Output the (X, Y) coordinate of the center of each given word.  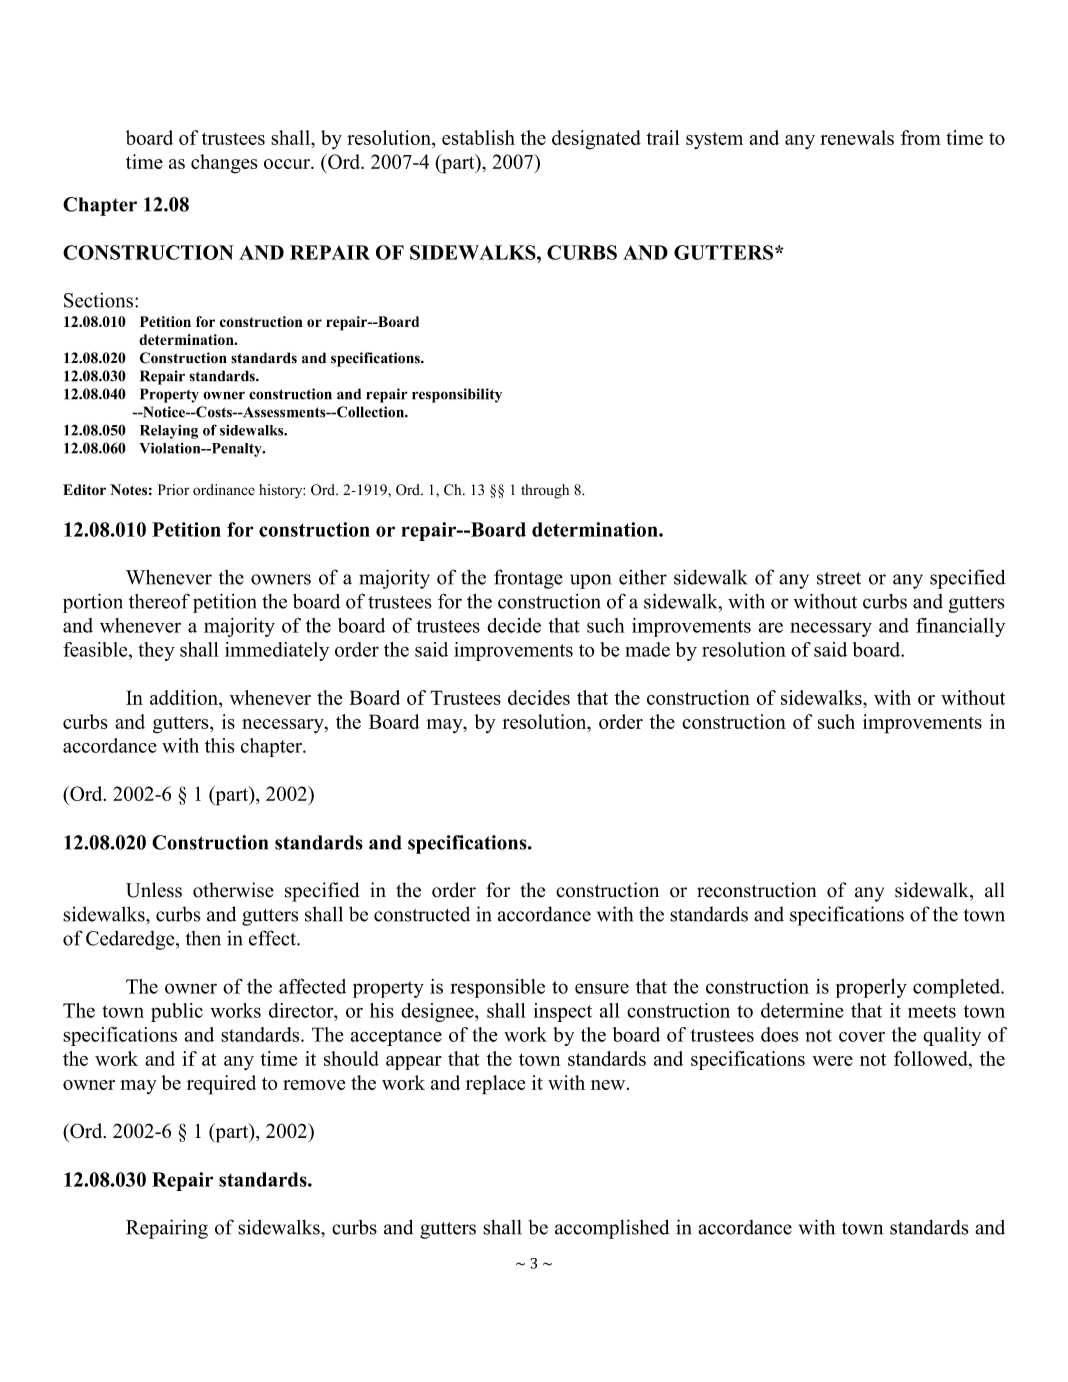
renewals (857, 137)
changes (224, 164)
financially (960, 627)
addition (185, 697)
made (647, 649)
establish (478, 137)
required (221, 1085)
